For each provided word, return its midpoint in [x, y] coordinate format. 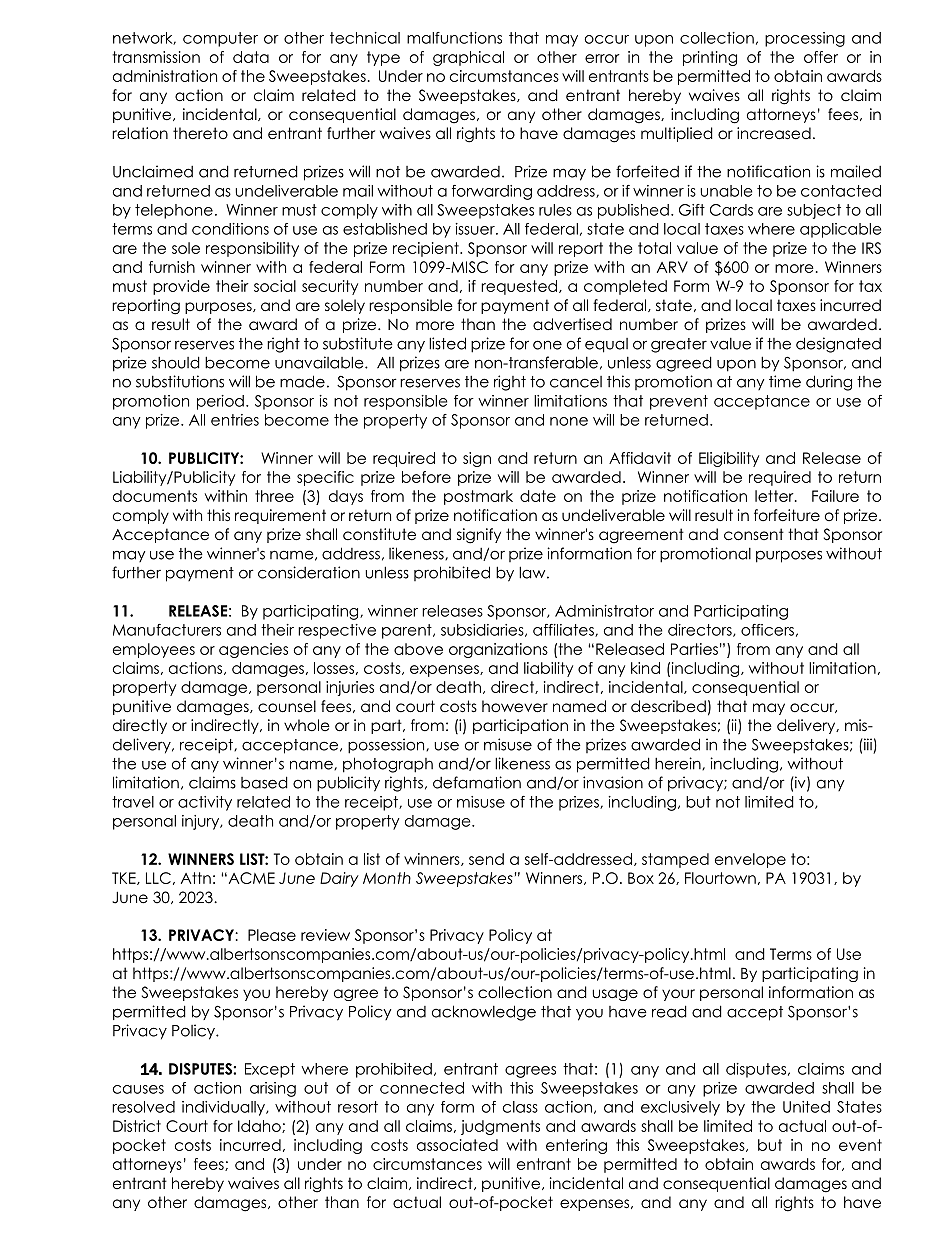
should [176, 362]
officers [767, 630]
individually [224, 1108]
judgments [500, 1127]
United [806, 1107]
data [251, 57]
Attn [196, 878]
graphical [468, 58]
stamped [675, 860]
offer [821, 57]
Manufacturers [167, 630]
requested [519, 287]
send [486, 859]
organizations [498, 650]
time [785, 381]
